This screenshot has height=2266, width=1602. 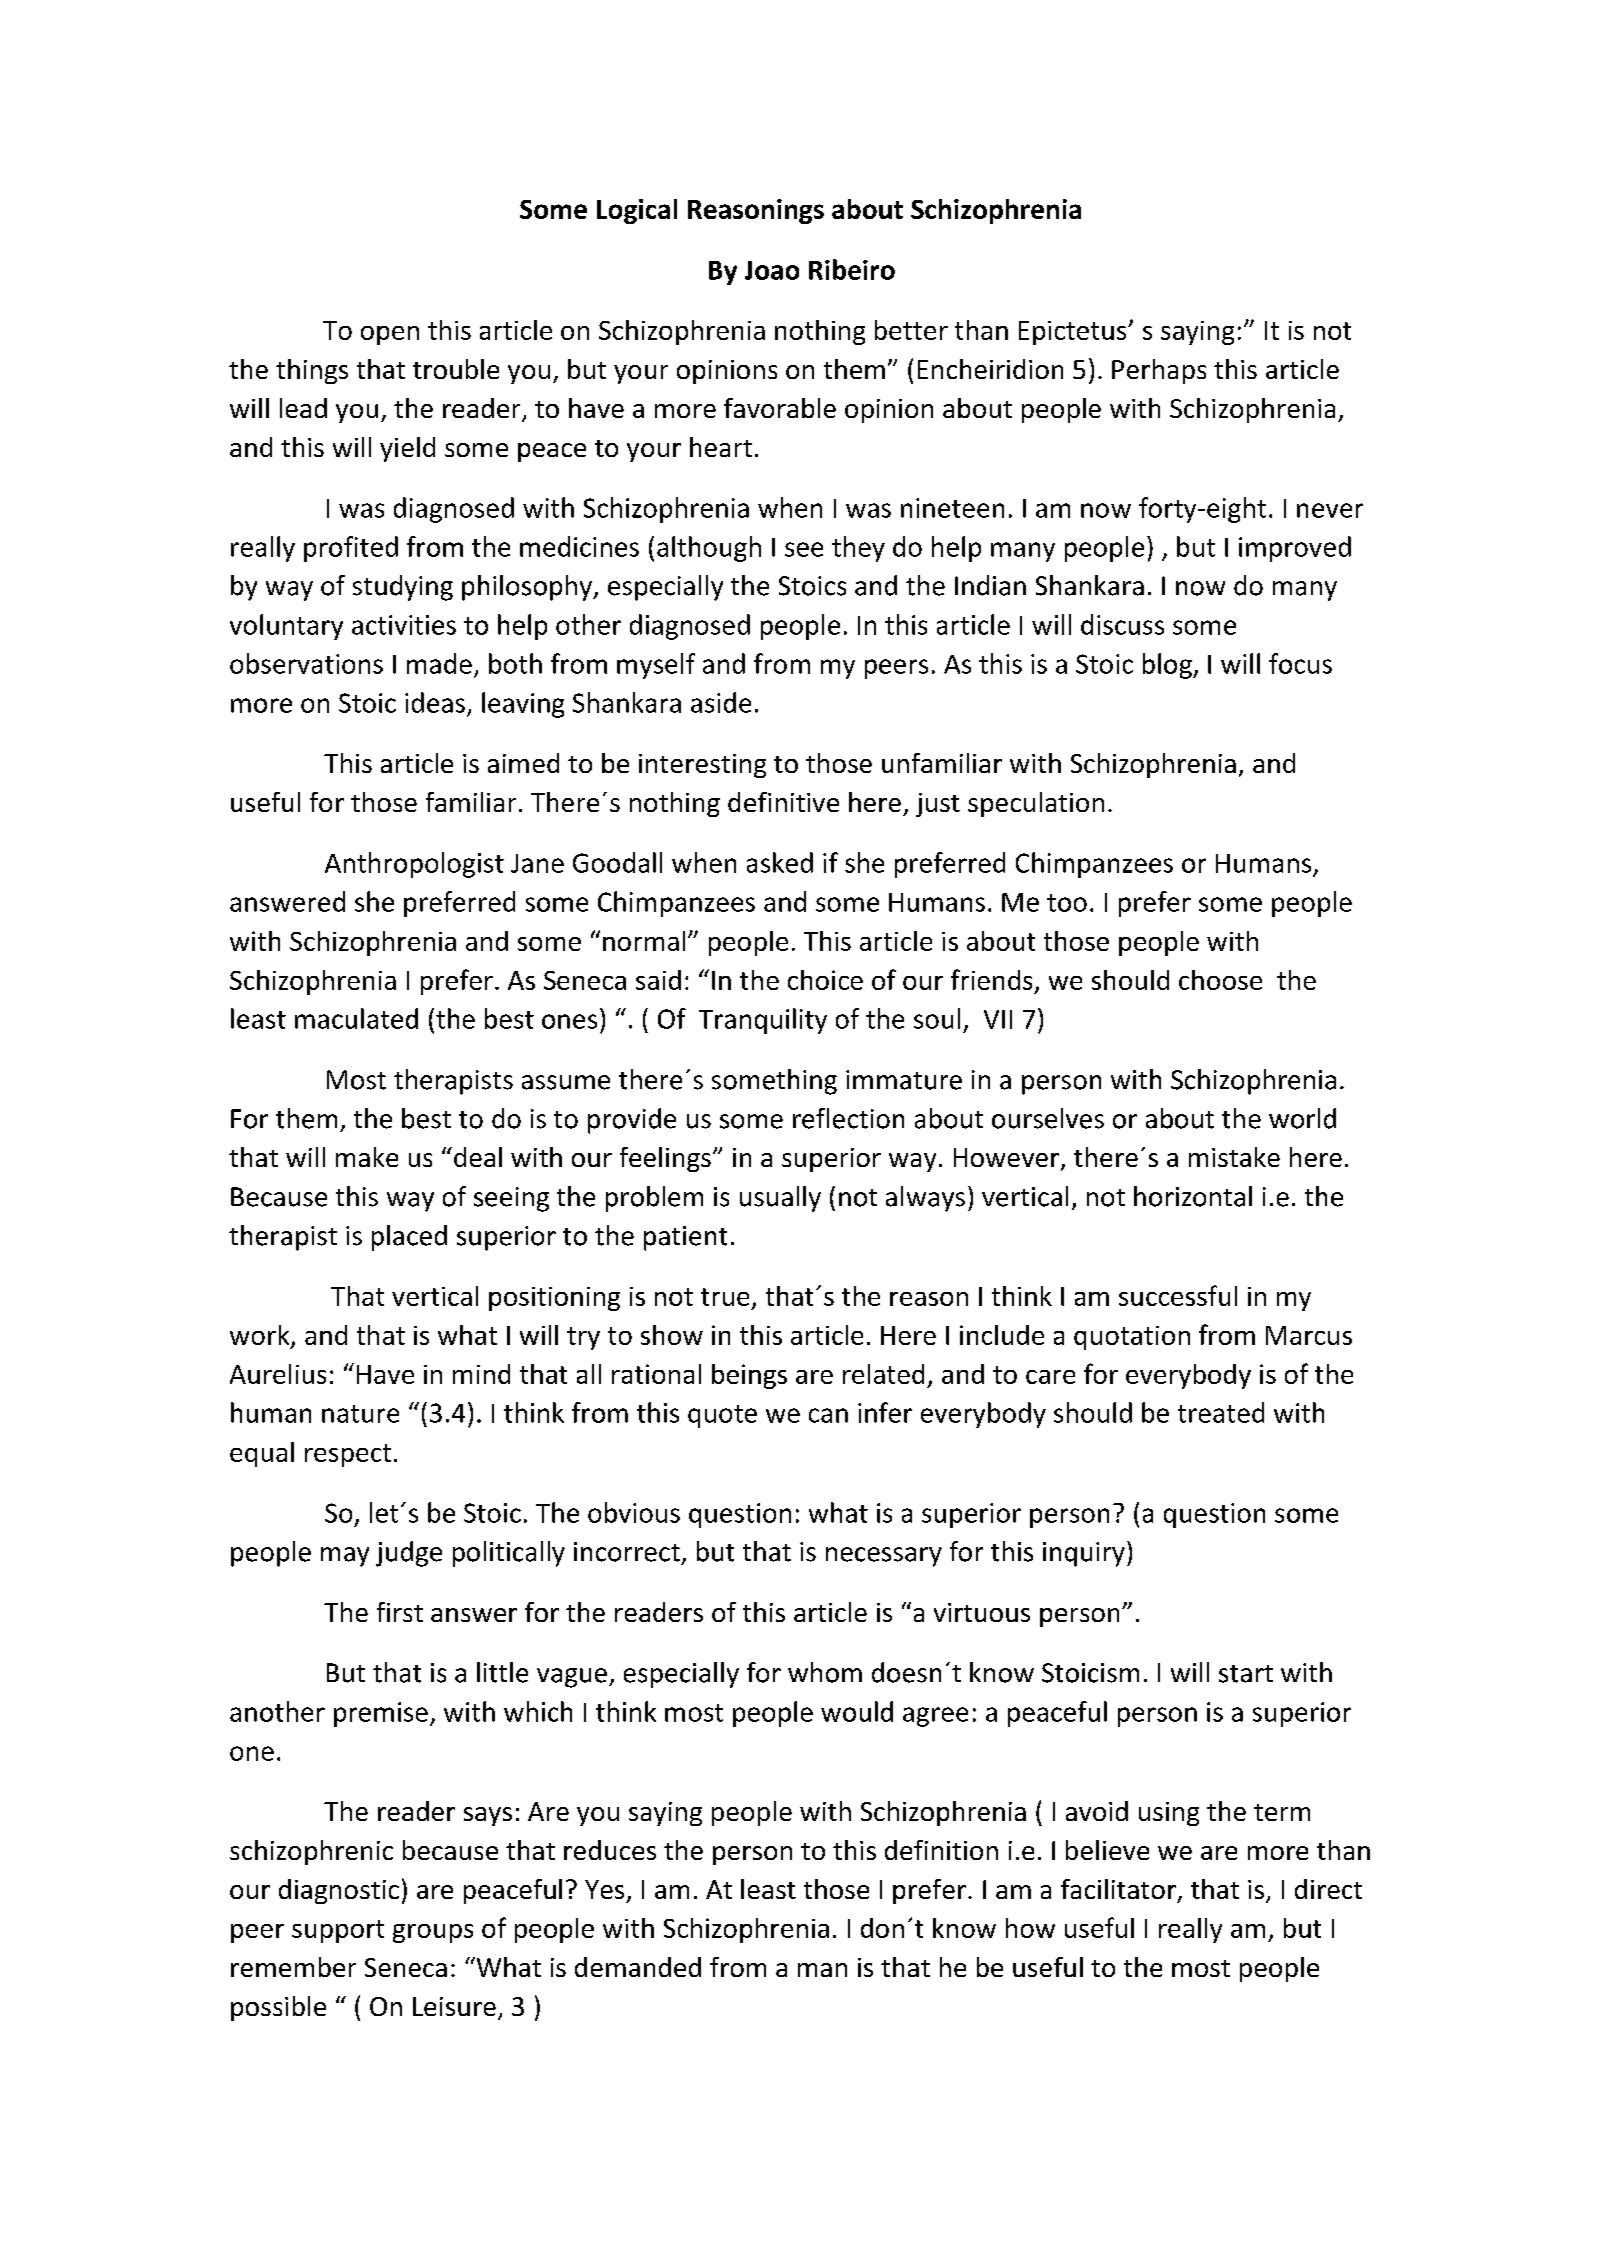 I want to click on demanded, so click(x=638, y=1967).
